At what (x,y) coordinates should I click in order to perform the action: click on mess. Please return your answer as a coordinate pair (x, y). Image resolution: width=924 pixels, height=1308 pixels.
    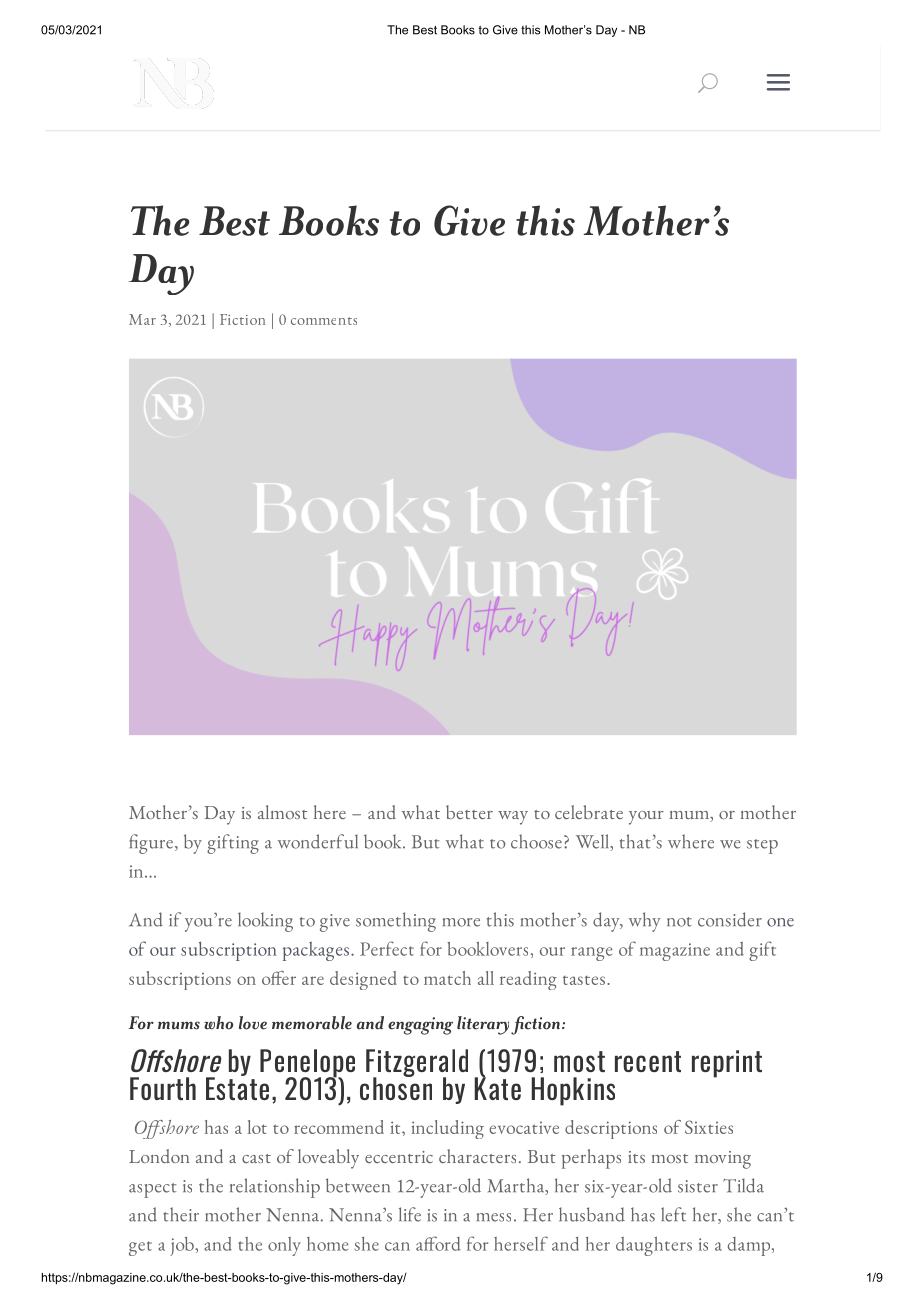
    Looking at the image, I should click on (494, 1217).
